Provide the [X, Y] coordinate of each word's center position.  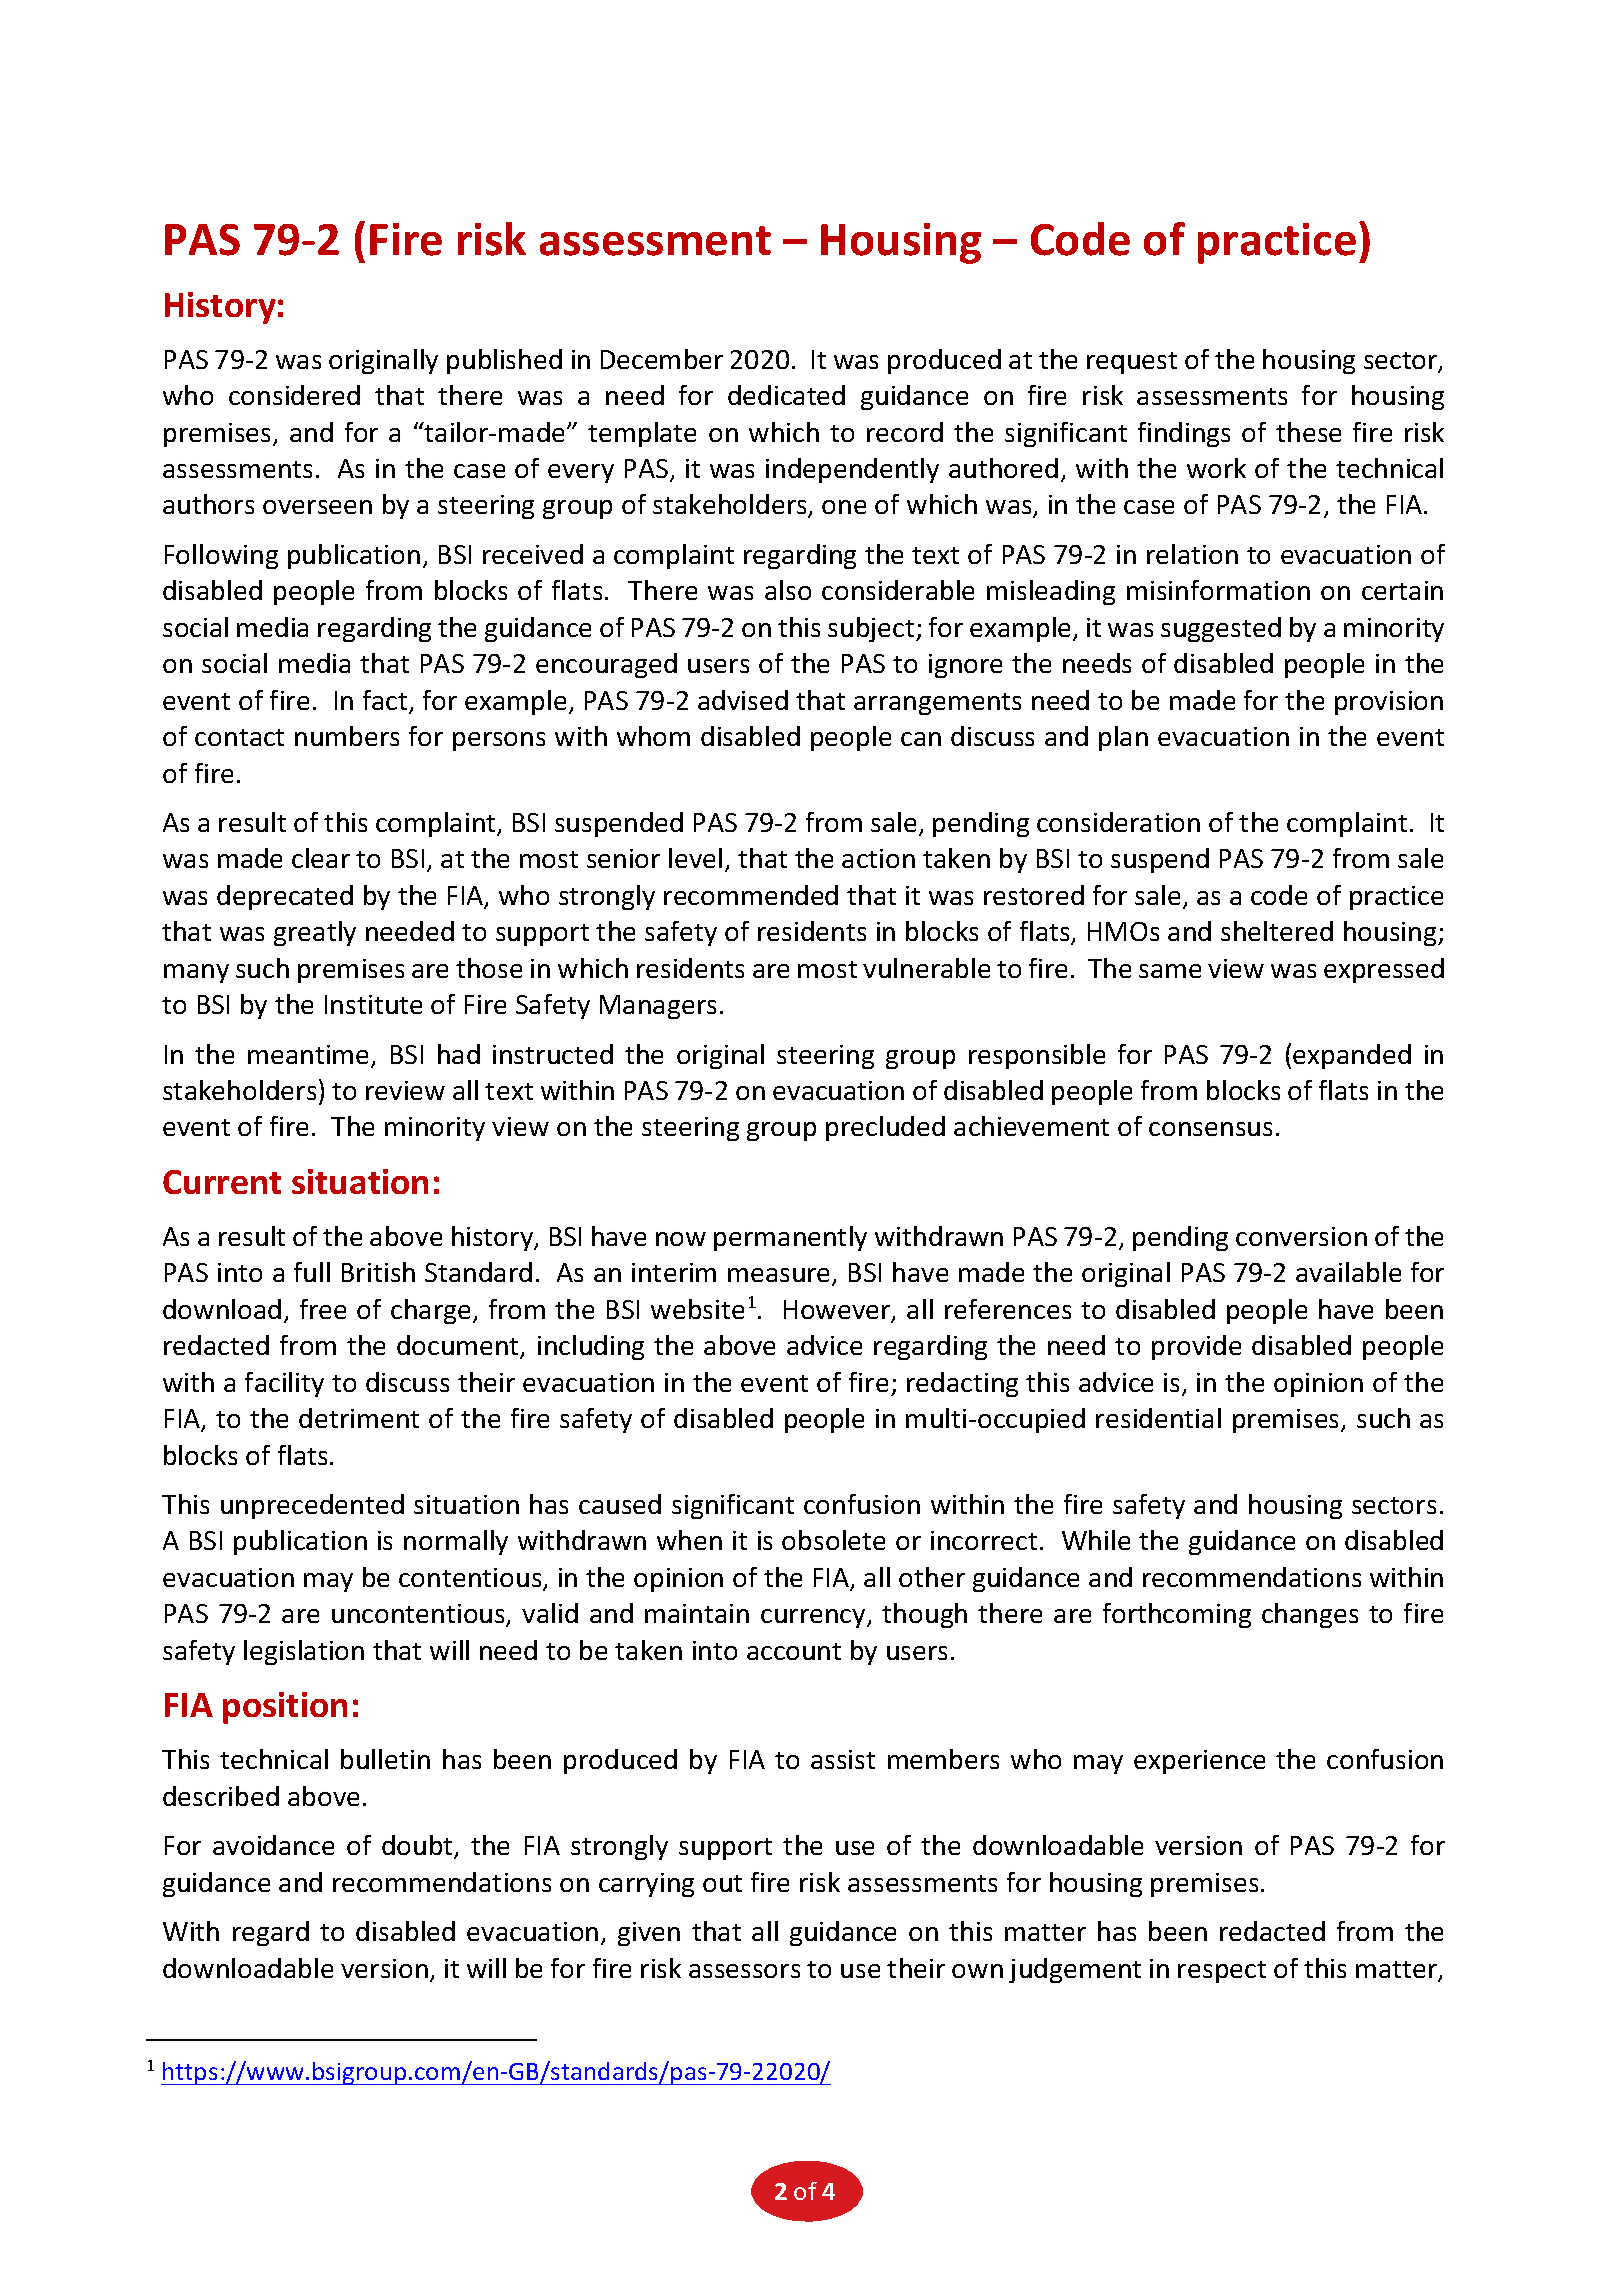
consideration [1118, 822]
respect [1222, 1972]
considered [294, 395]
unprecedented [312, 1506]
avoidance [273, 1845]
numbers [347, 736]
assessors [744, 1971]
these [1308, 432]
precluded [885, 1128]
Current [222, 1182]
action [878, 858]
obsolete [833, 1540]
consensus [1210, 1129]
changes [1310, 1615]
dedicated [786, 395]
